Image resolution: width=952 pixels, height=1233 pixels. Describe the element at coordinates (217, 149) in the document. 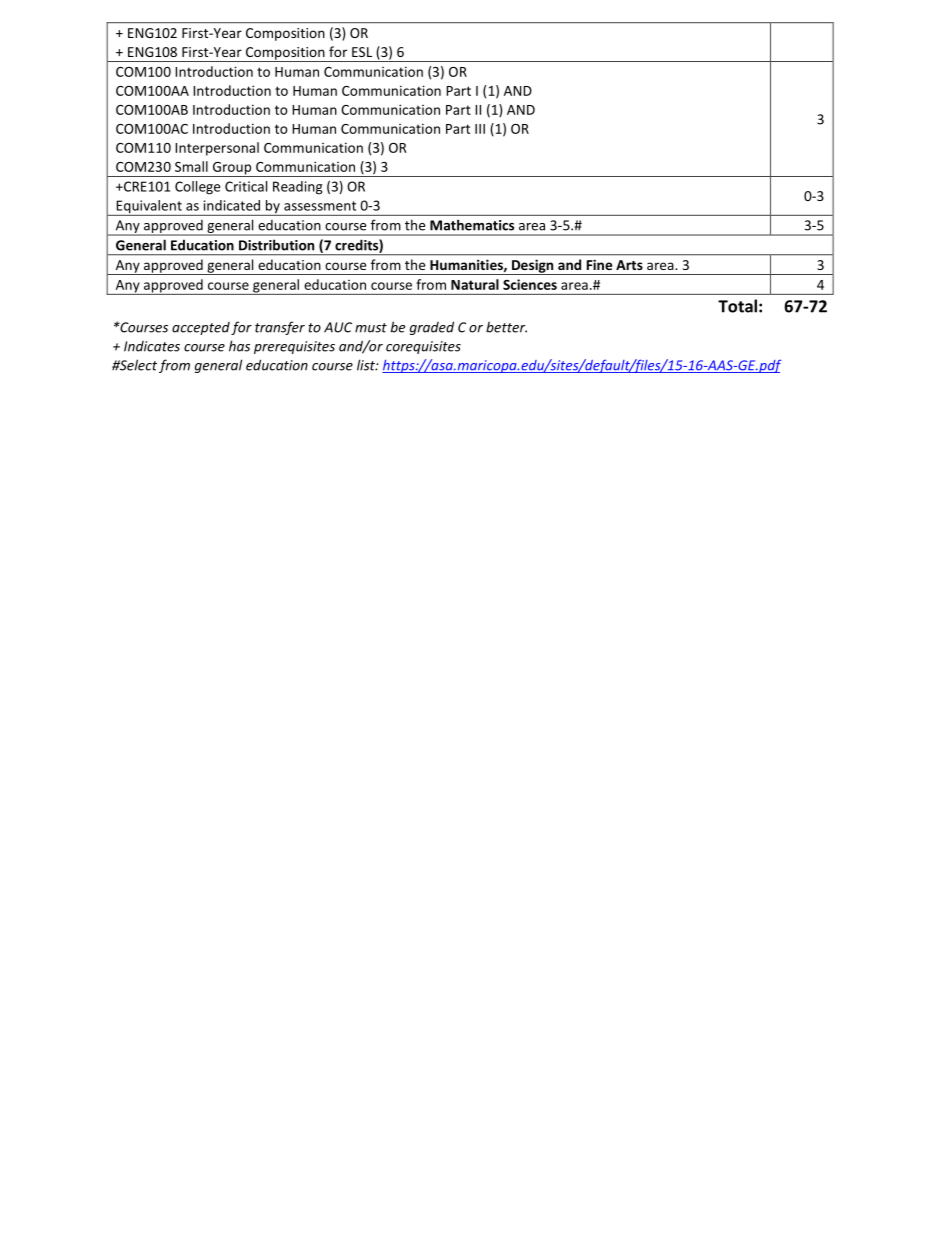

I see `Interpersonal` at that location.
